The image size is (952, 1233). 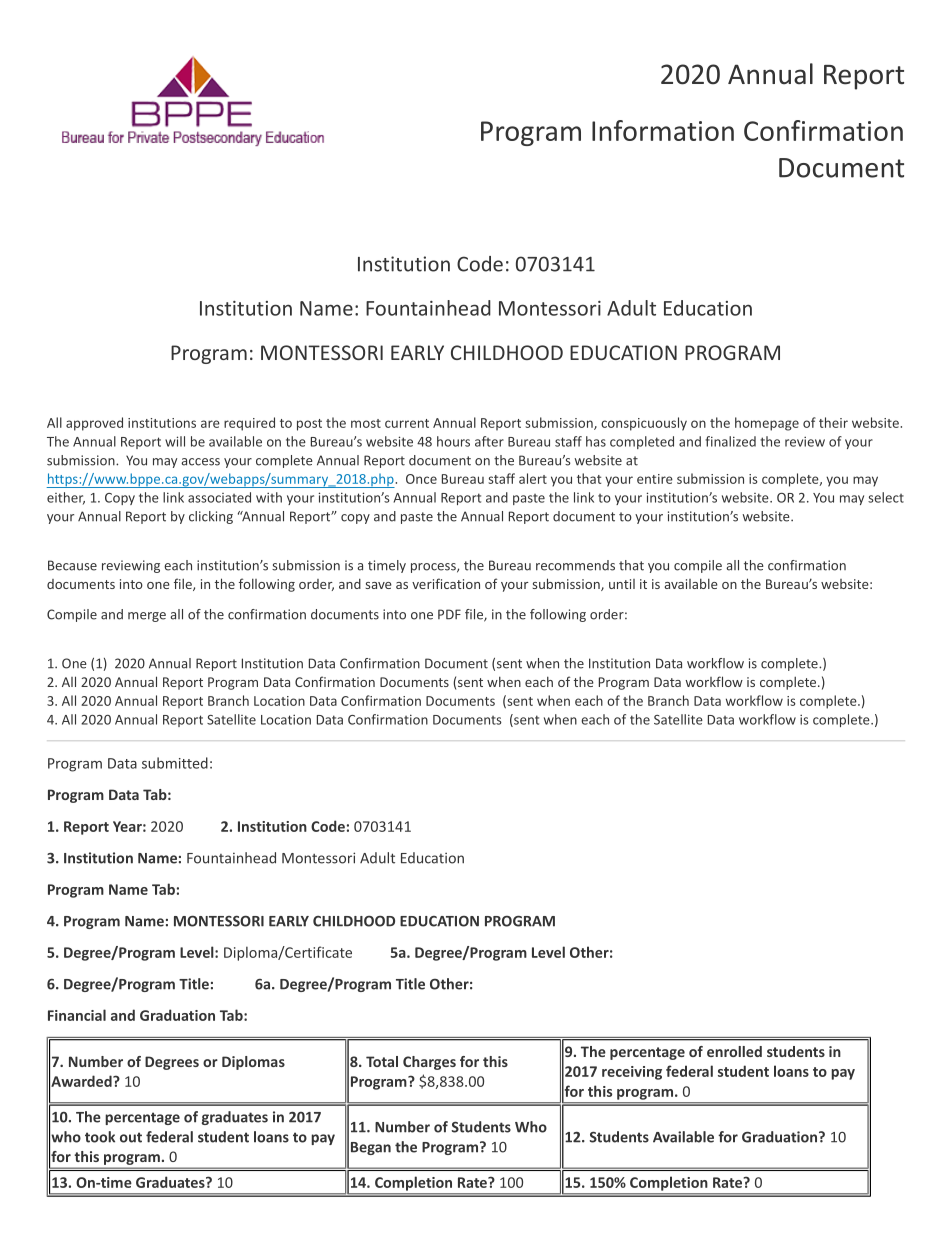 I want to click on out, so click(x=131, y=1137).
